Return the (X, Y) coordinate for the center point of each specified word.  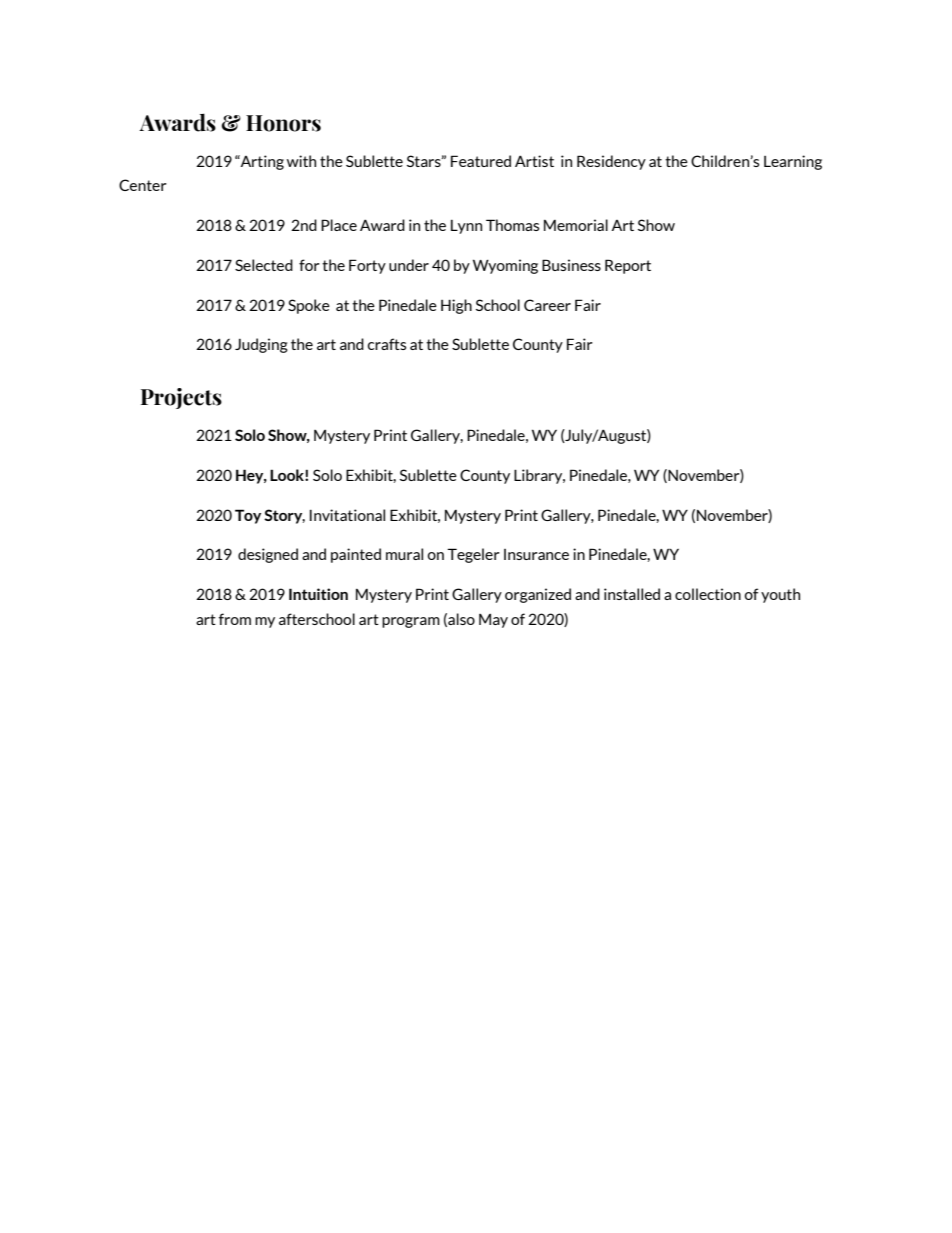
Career (547, 305)
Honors (283, 123)
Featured (481, 161)
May (493, 621)
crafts (387, 344)
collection (708, 594)
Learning (793, 162)
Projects (181, 398)
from (235, 619)
